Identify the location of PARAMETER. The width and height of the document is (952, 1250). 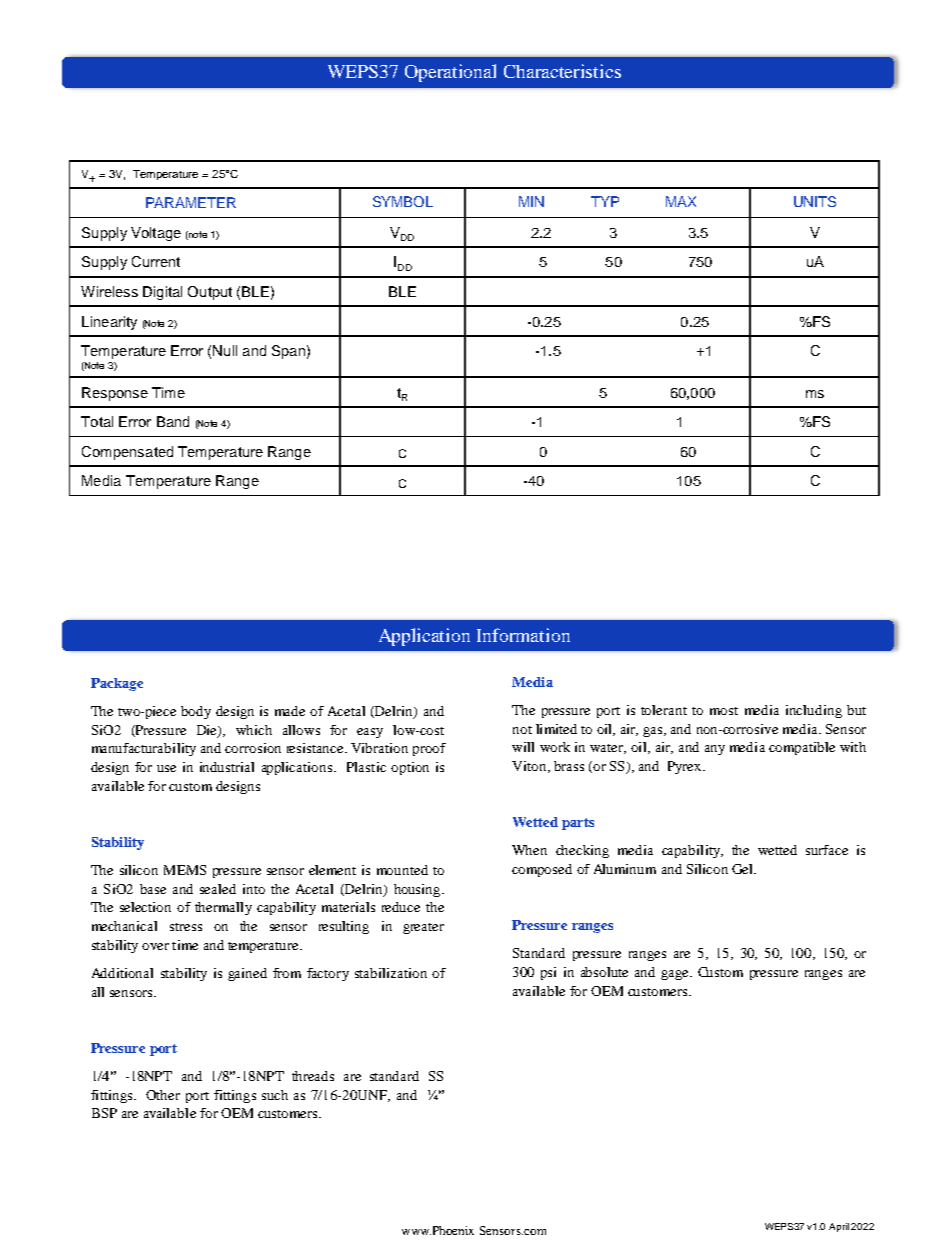
(191, 202).
